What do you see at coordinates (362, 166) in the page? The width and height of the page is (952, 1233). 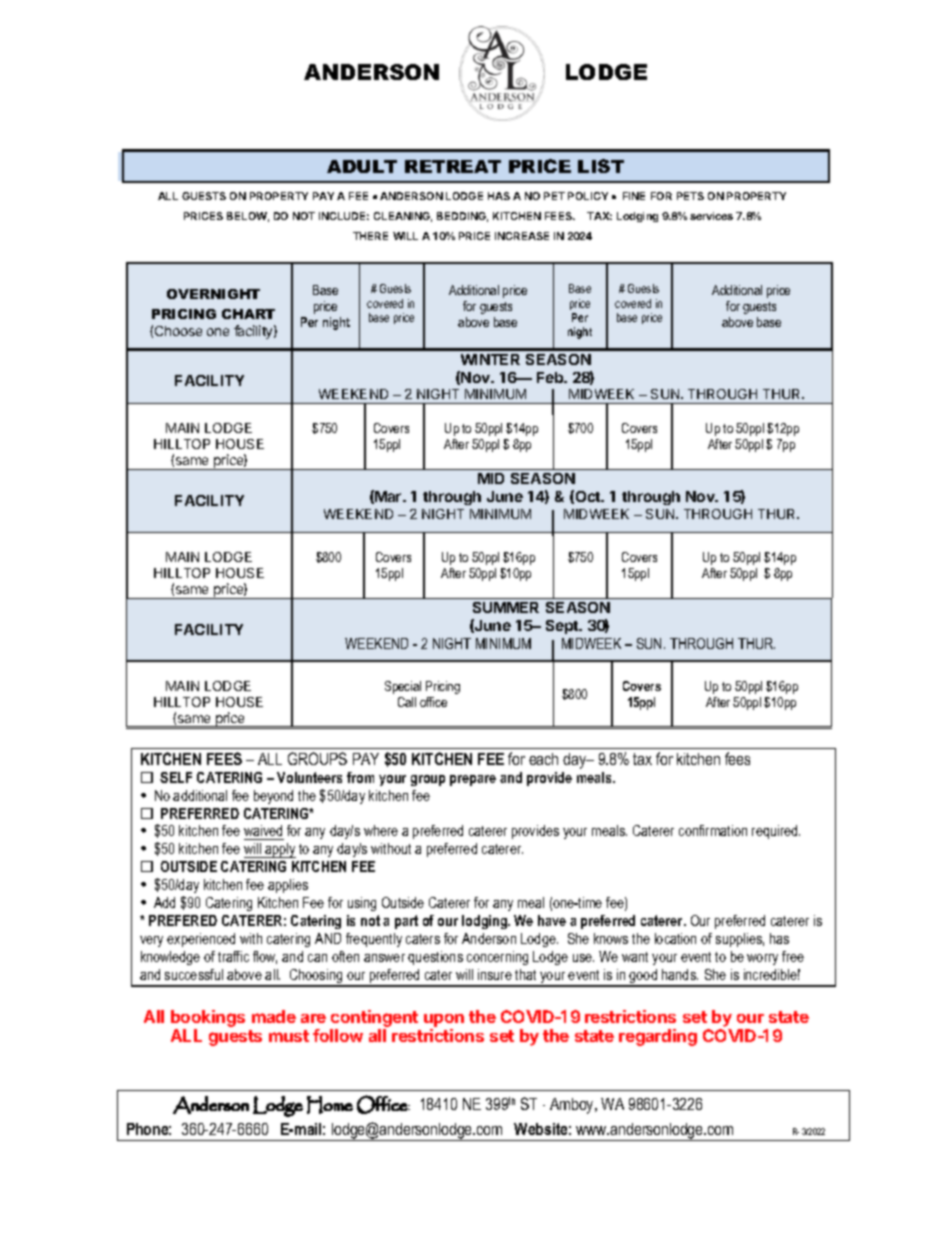 I see `ADULT` at bounding box center [362, 166].
